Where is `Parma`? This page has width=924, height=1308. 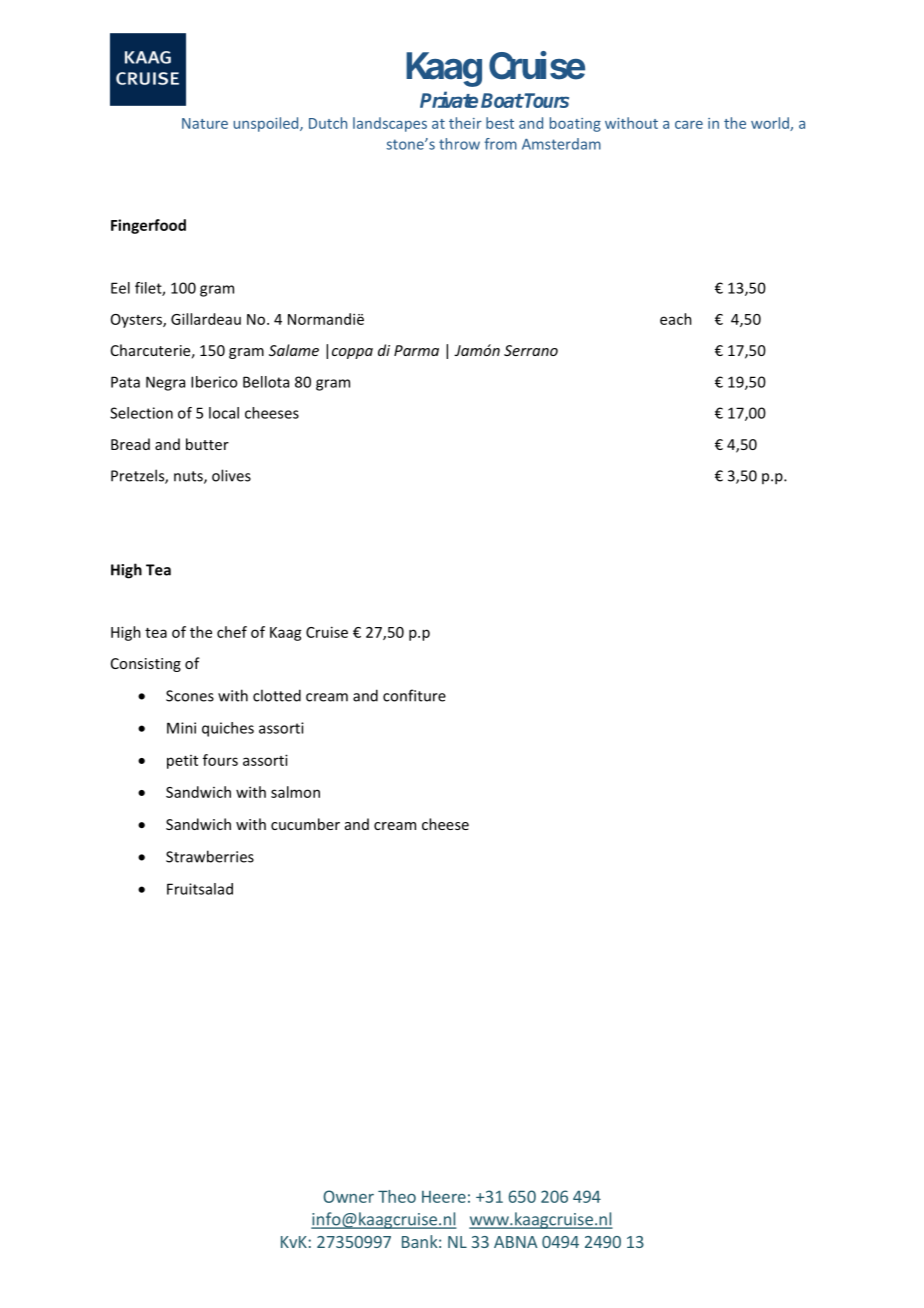 Parma is located at coordinates (416, 350).
